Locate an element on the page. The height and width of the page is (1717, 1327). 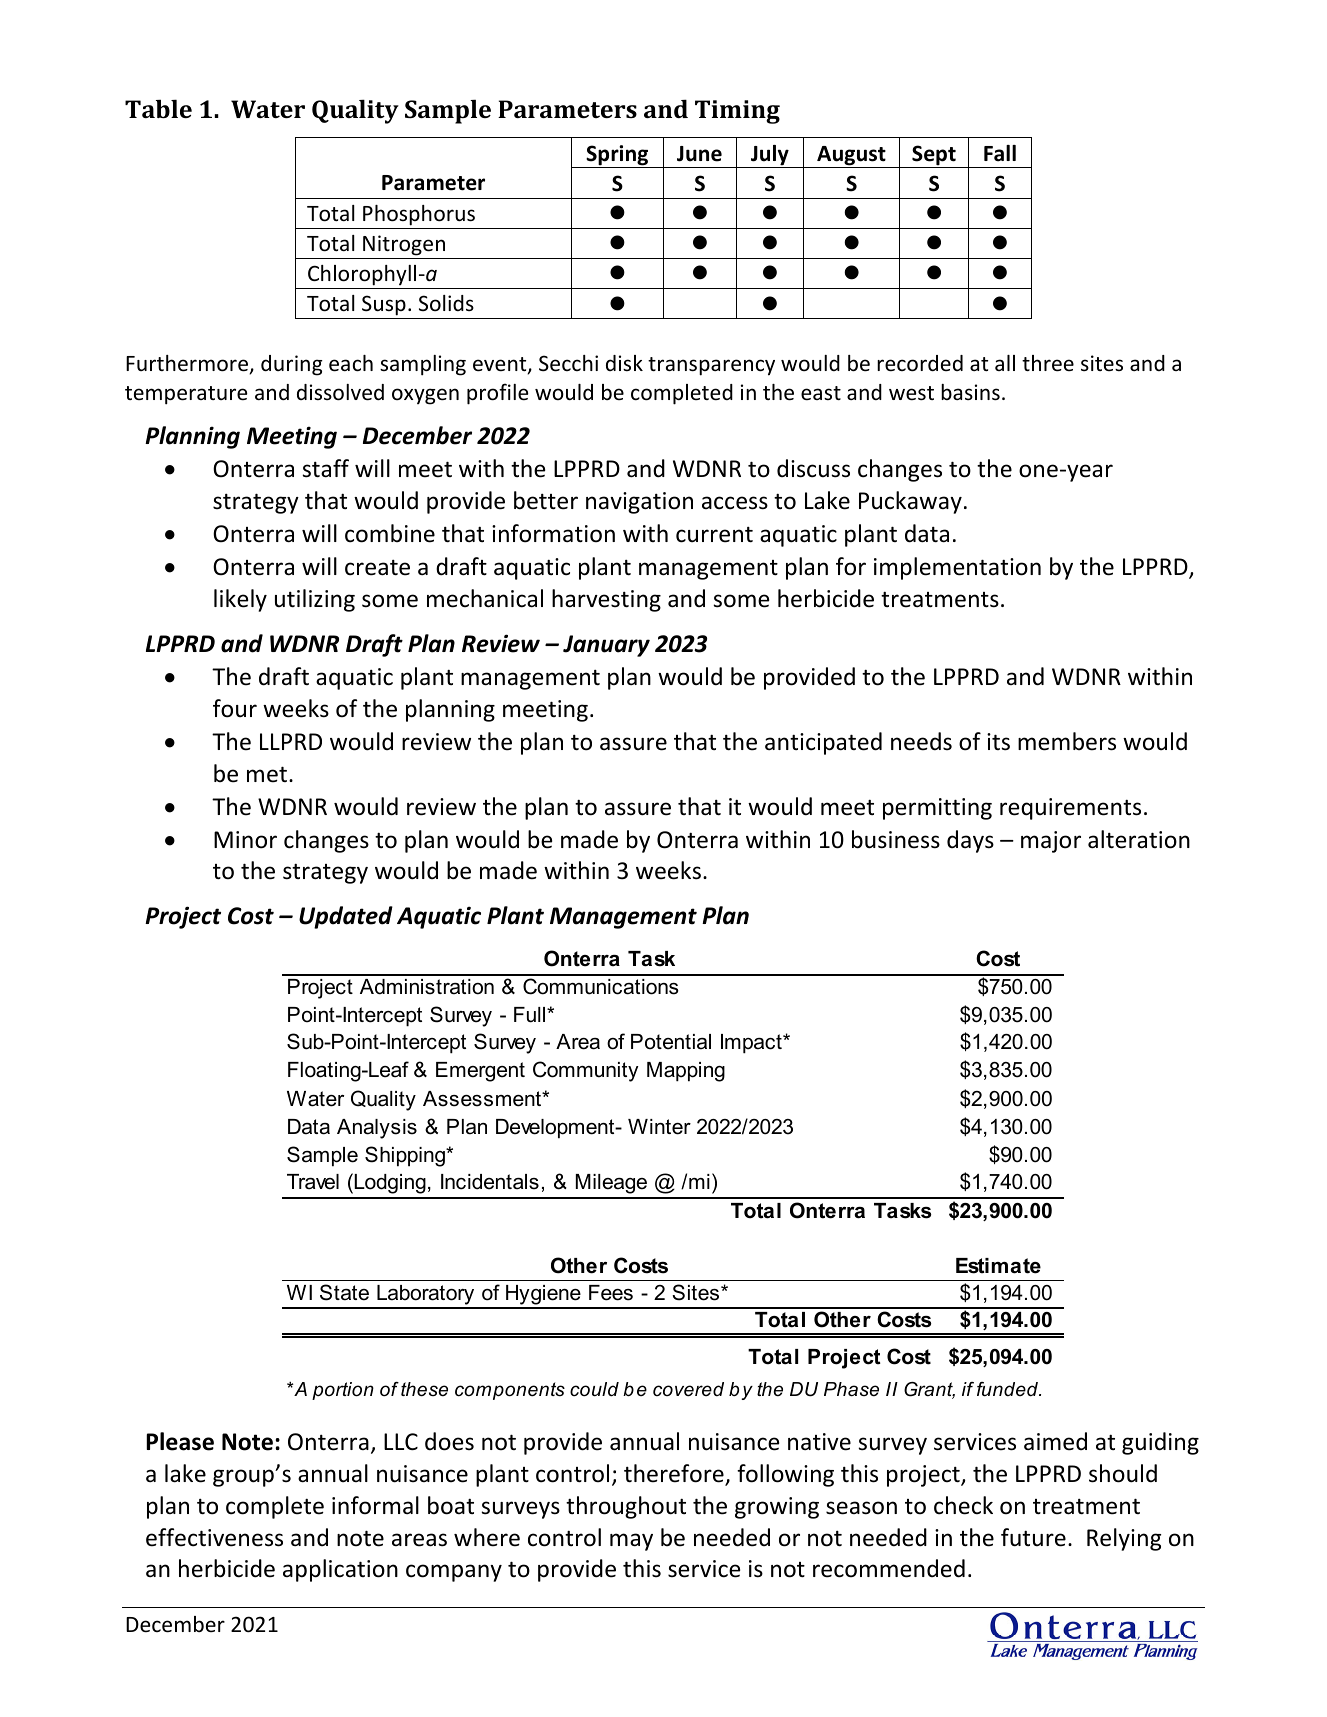
implementation is located at coordinates (957, 568).
